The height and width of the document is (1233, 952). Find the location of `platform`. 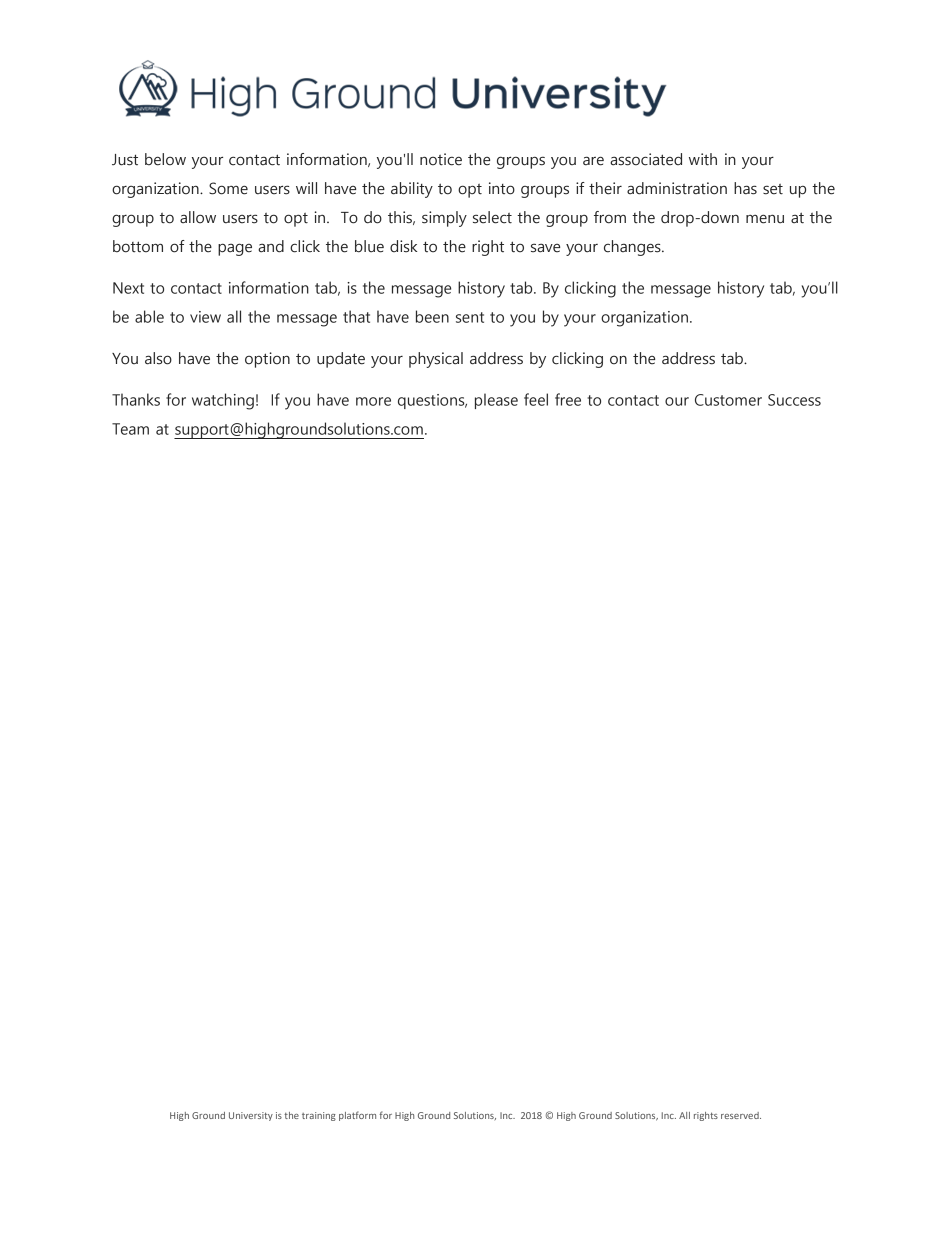

platform is located at coordinates (357, 1116).
